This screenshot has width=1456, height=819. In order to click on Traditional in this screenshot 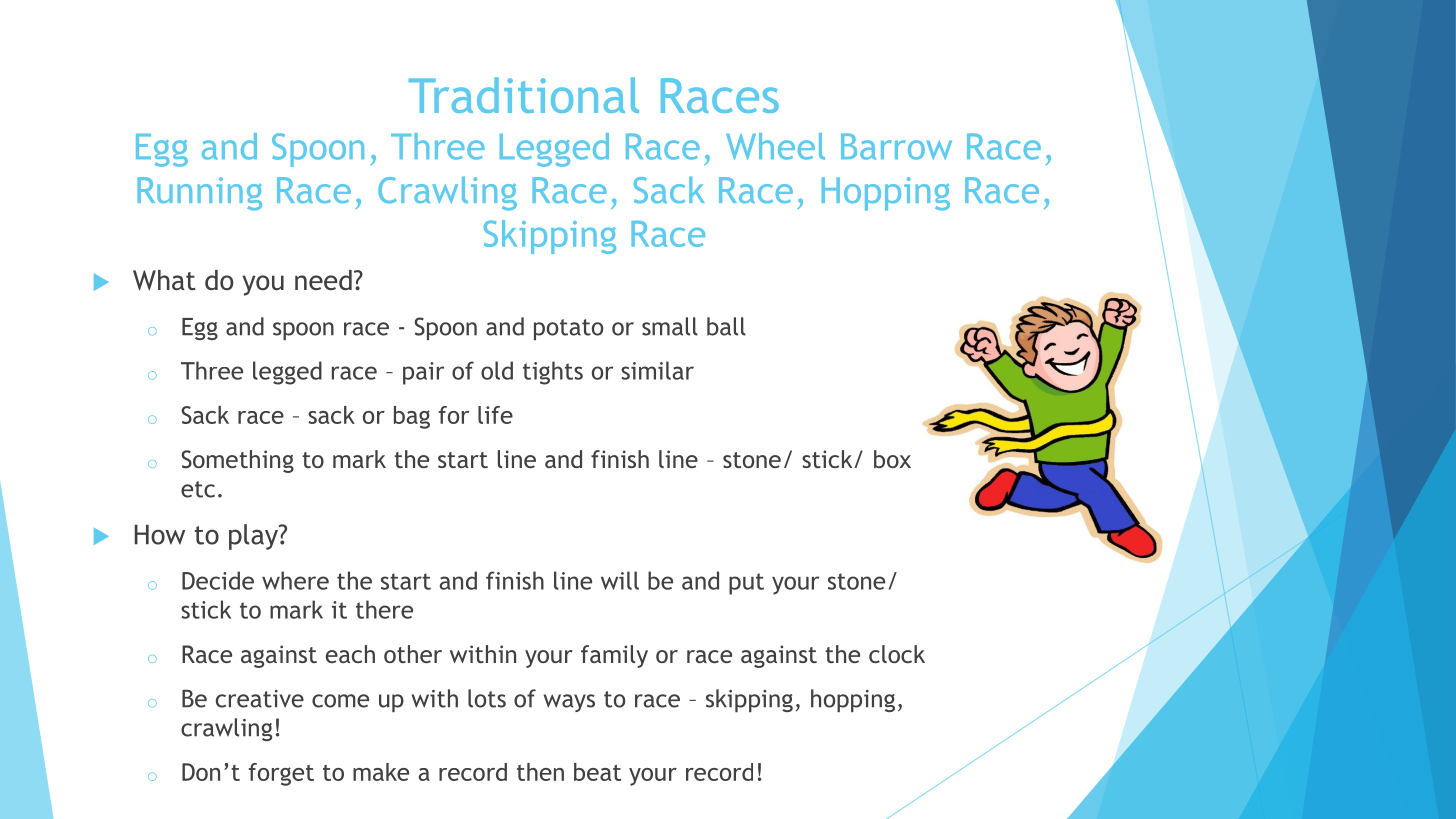, I will do `click(524, 95)`.
